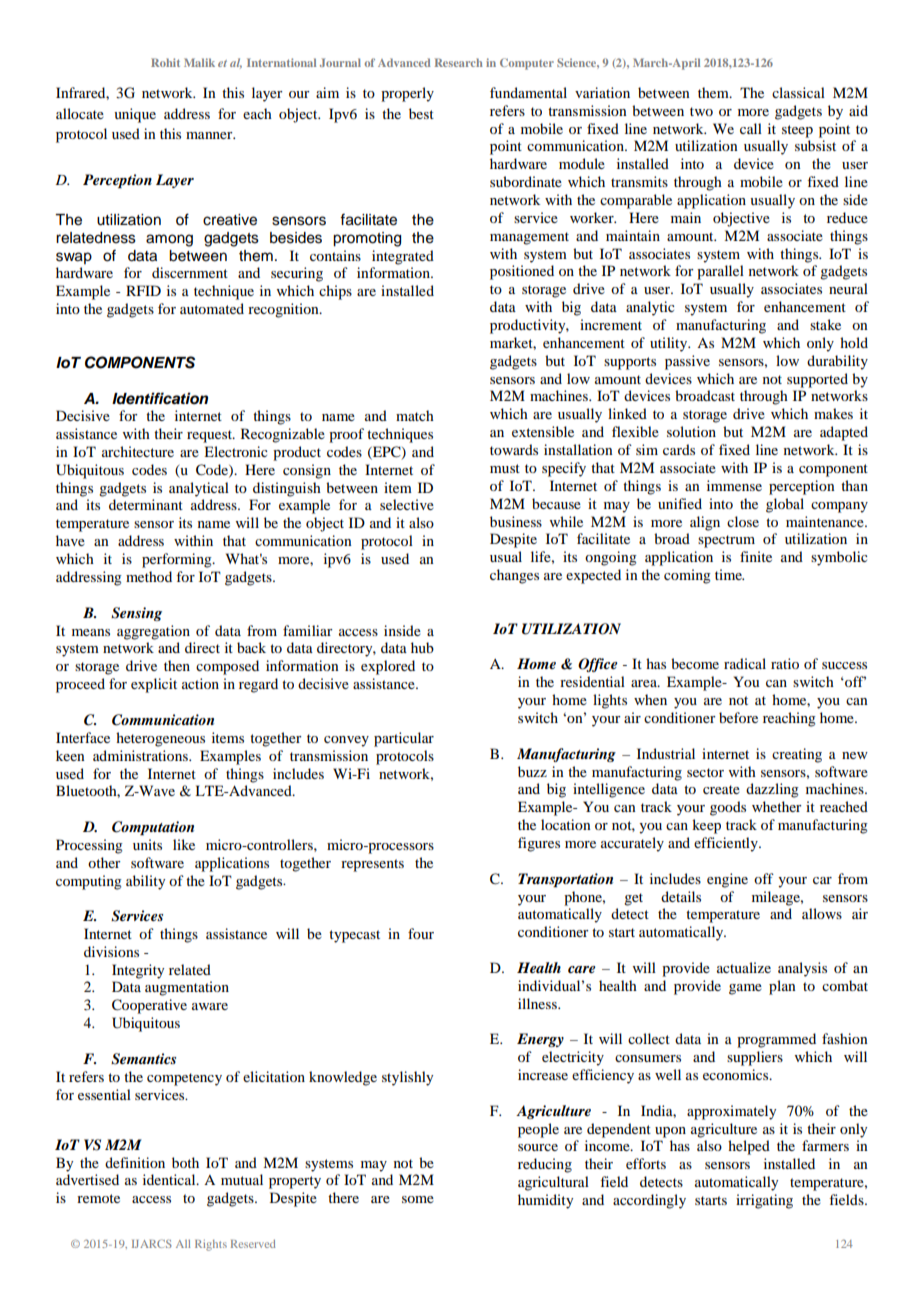  I want to click on identical, so click(170, 1179).
